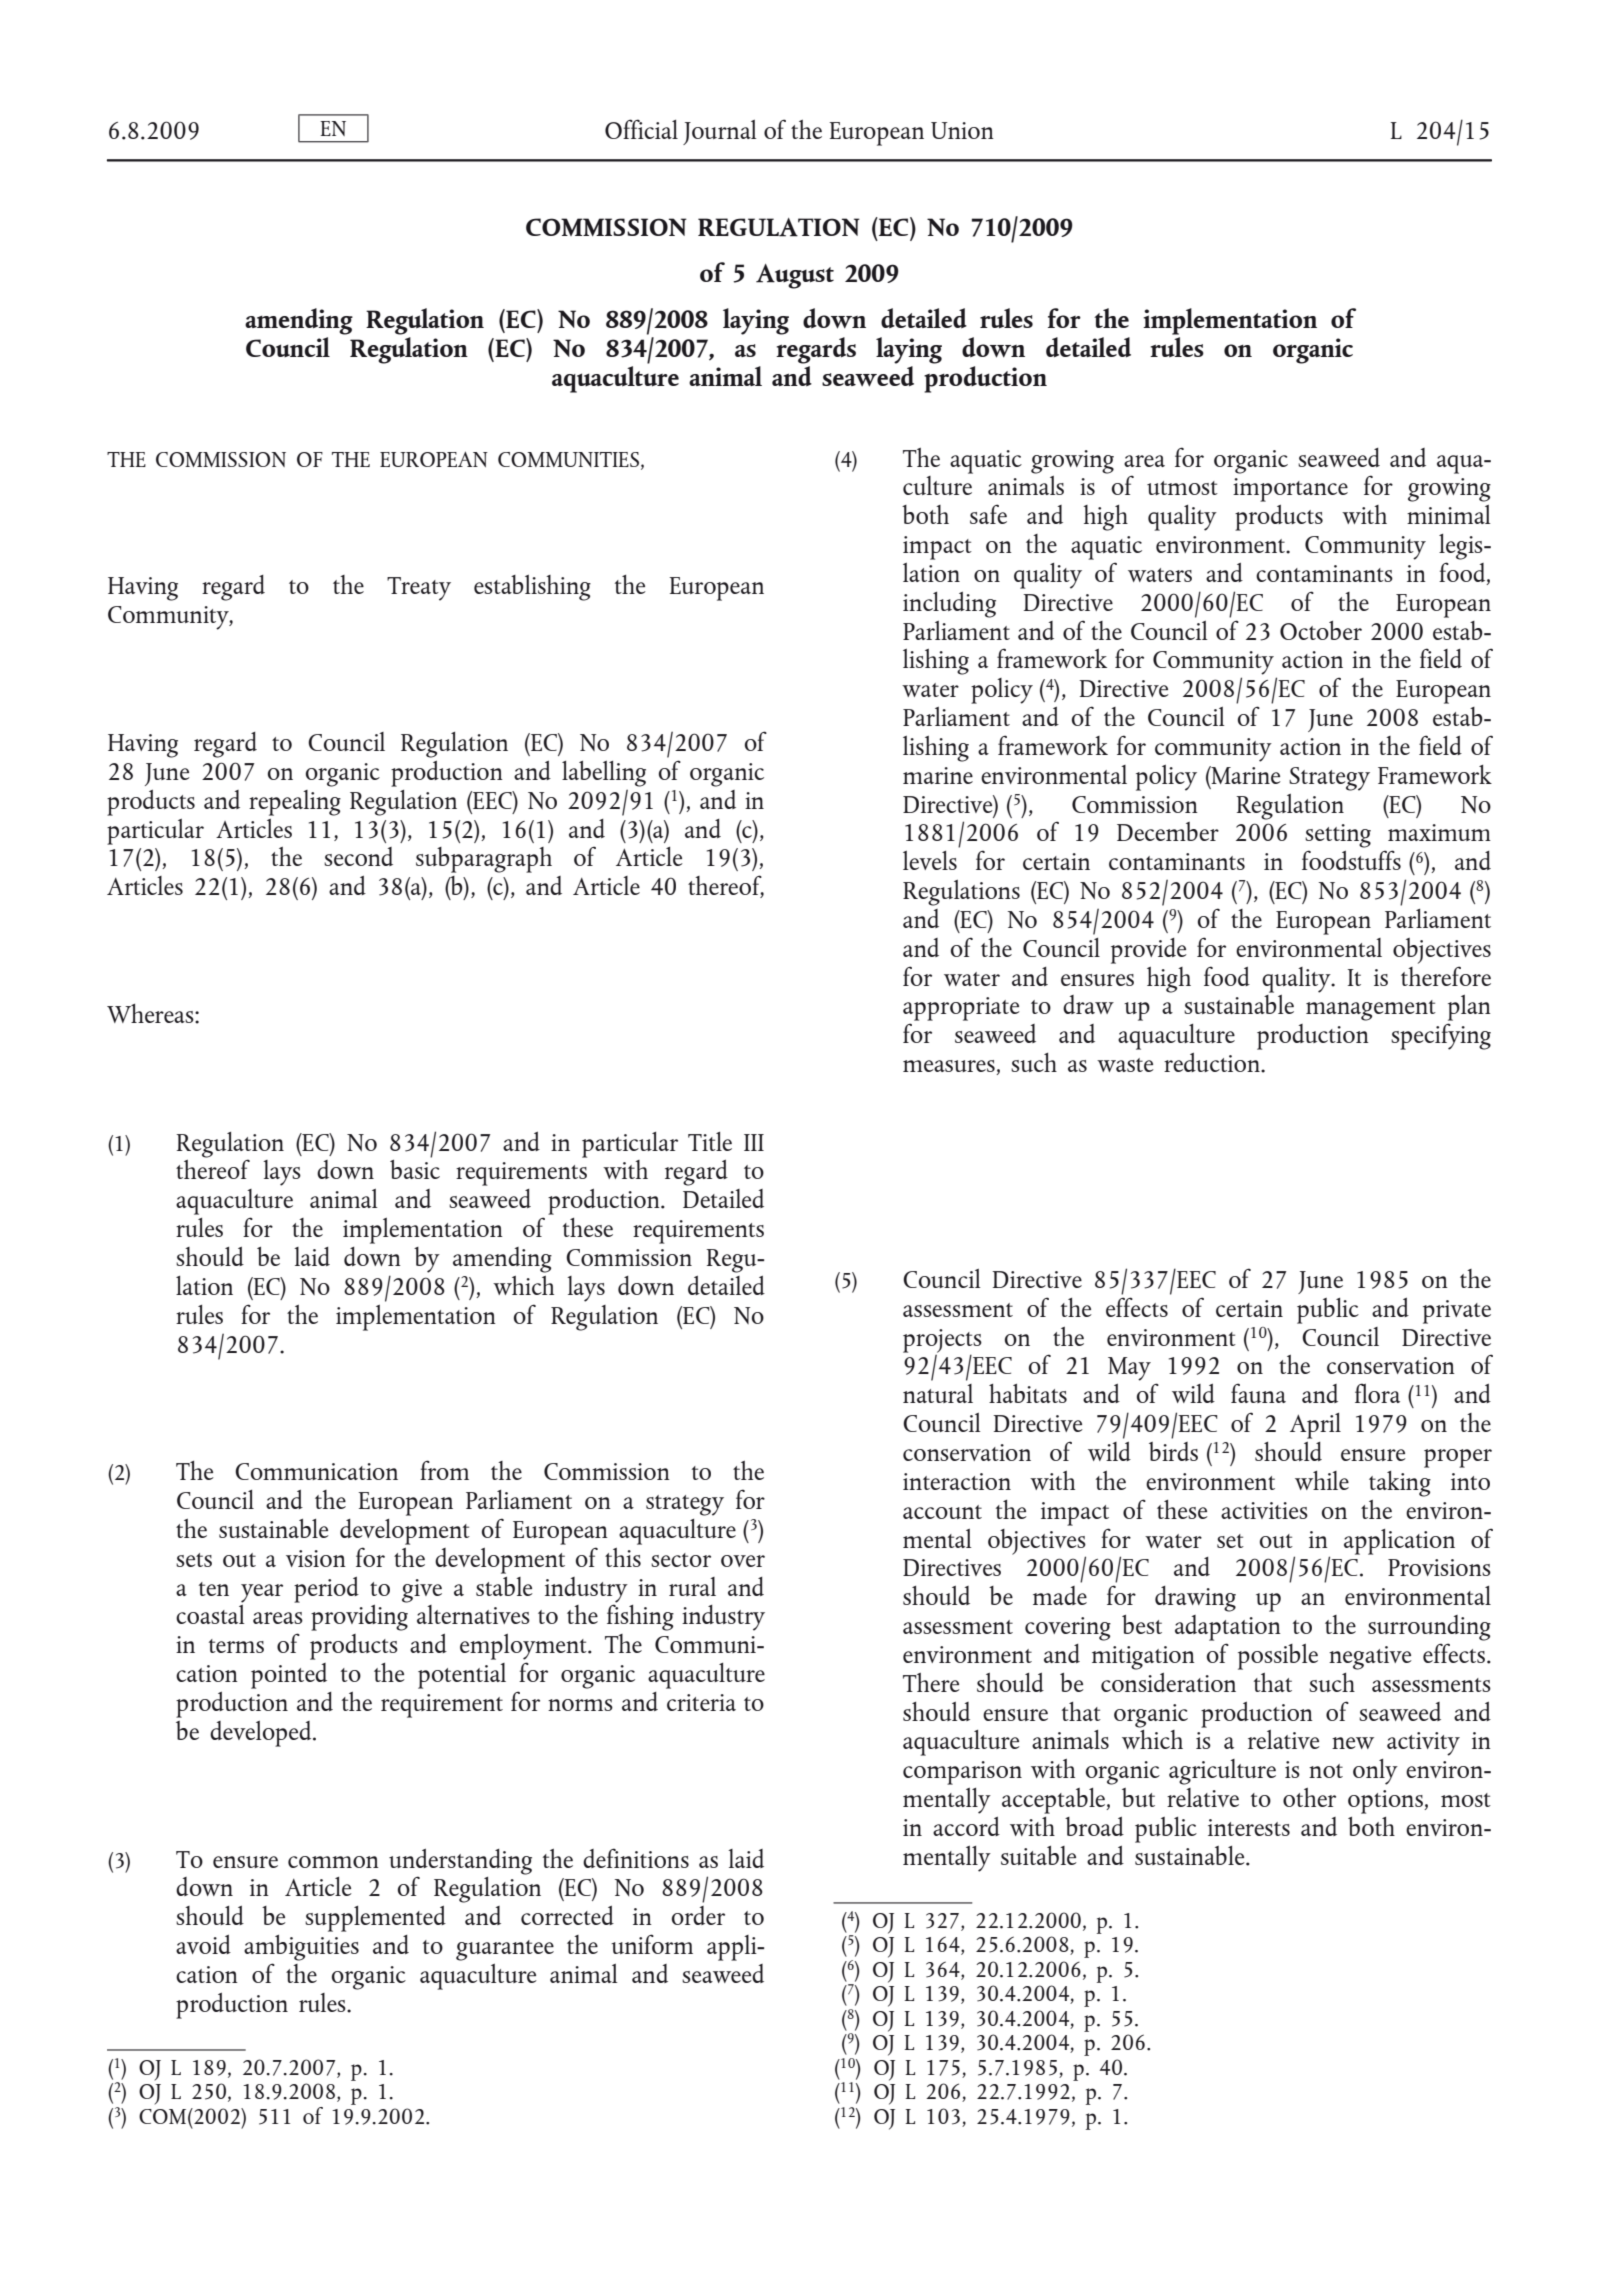  What do you see at coordinates (720, 132) in the page?
I see `Journal` at bounding box center [720, 132].
